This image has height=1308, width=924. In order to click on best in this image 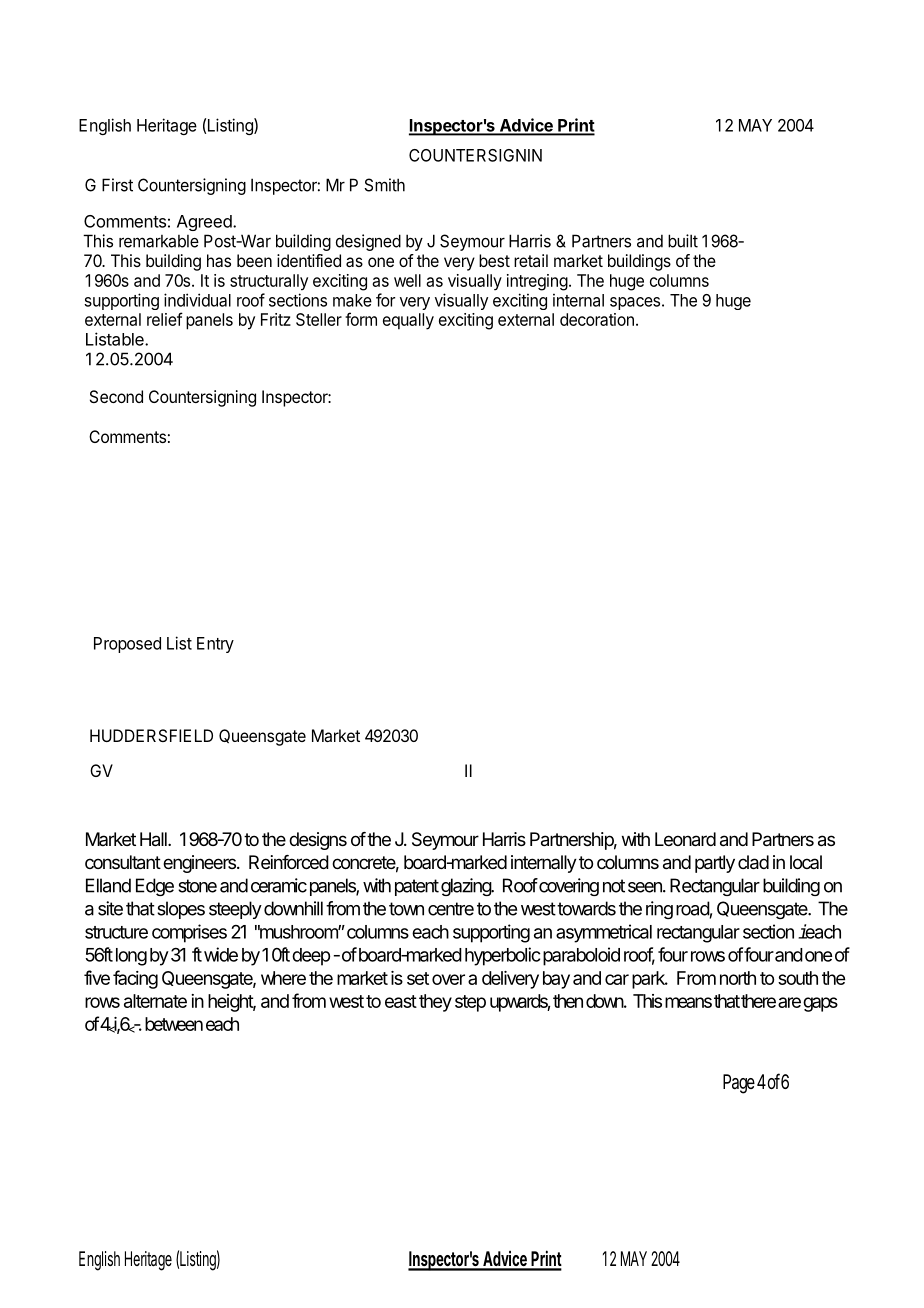, I will do `click(494, 260)`.
